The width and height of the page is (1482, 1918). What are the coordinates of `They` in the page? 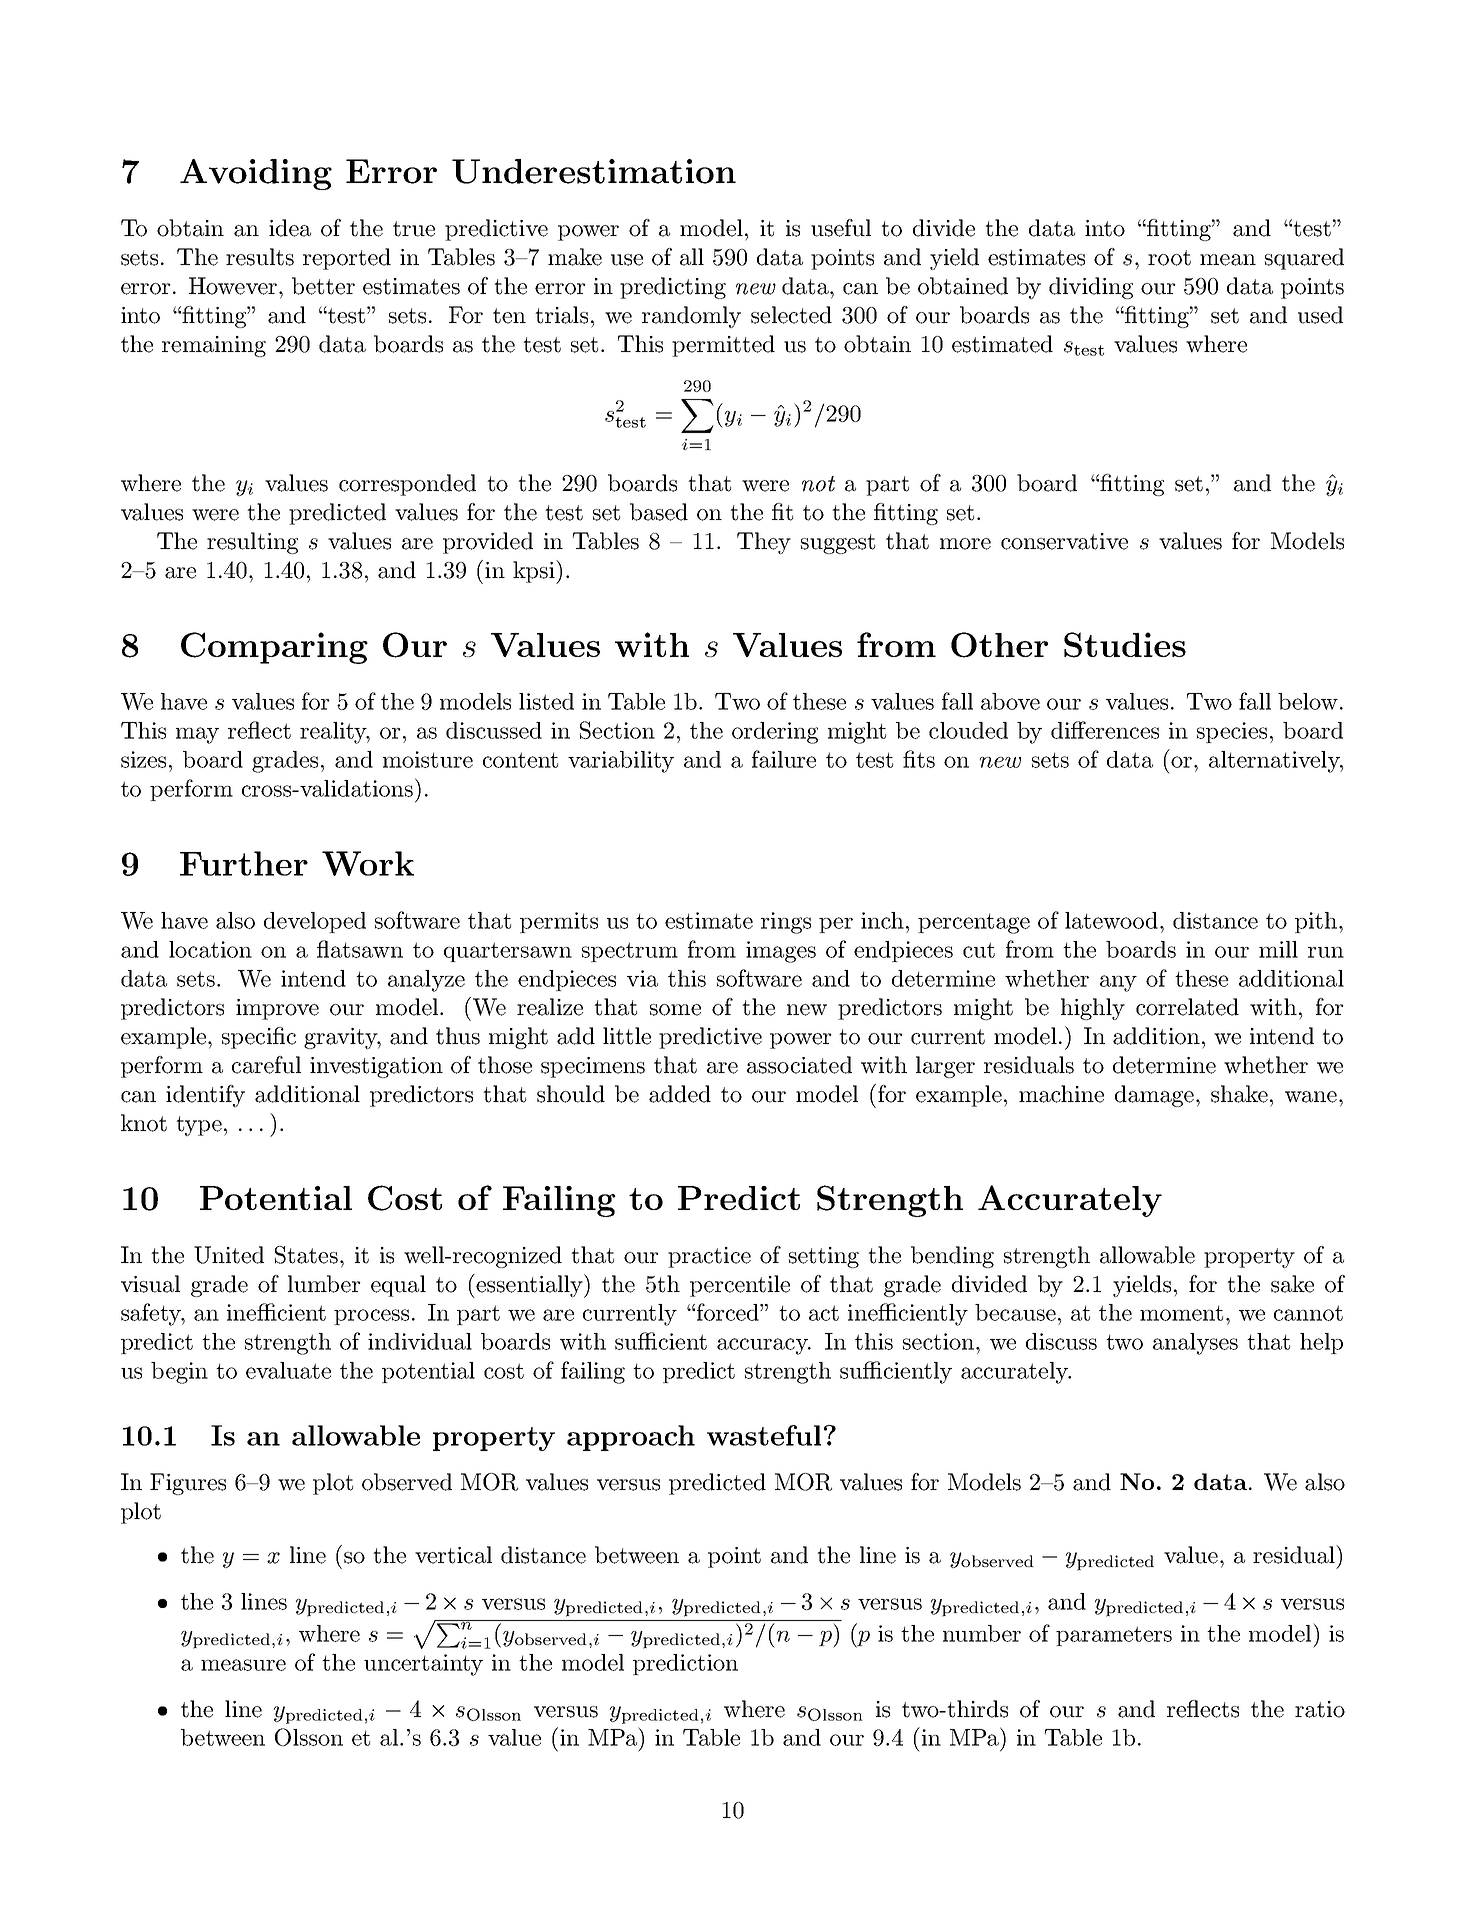 It's located at (764, 543).
